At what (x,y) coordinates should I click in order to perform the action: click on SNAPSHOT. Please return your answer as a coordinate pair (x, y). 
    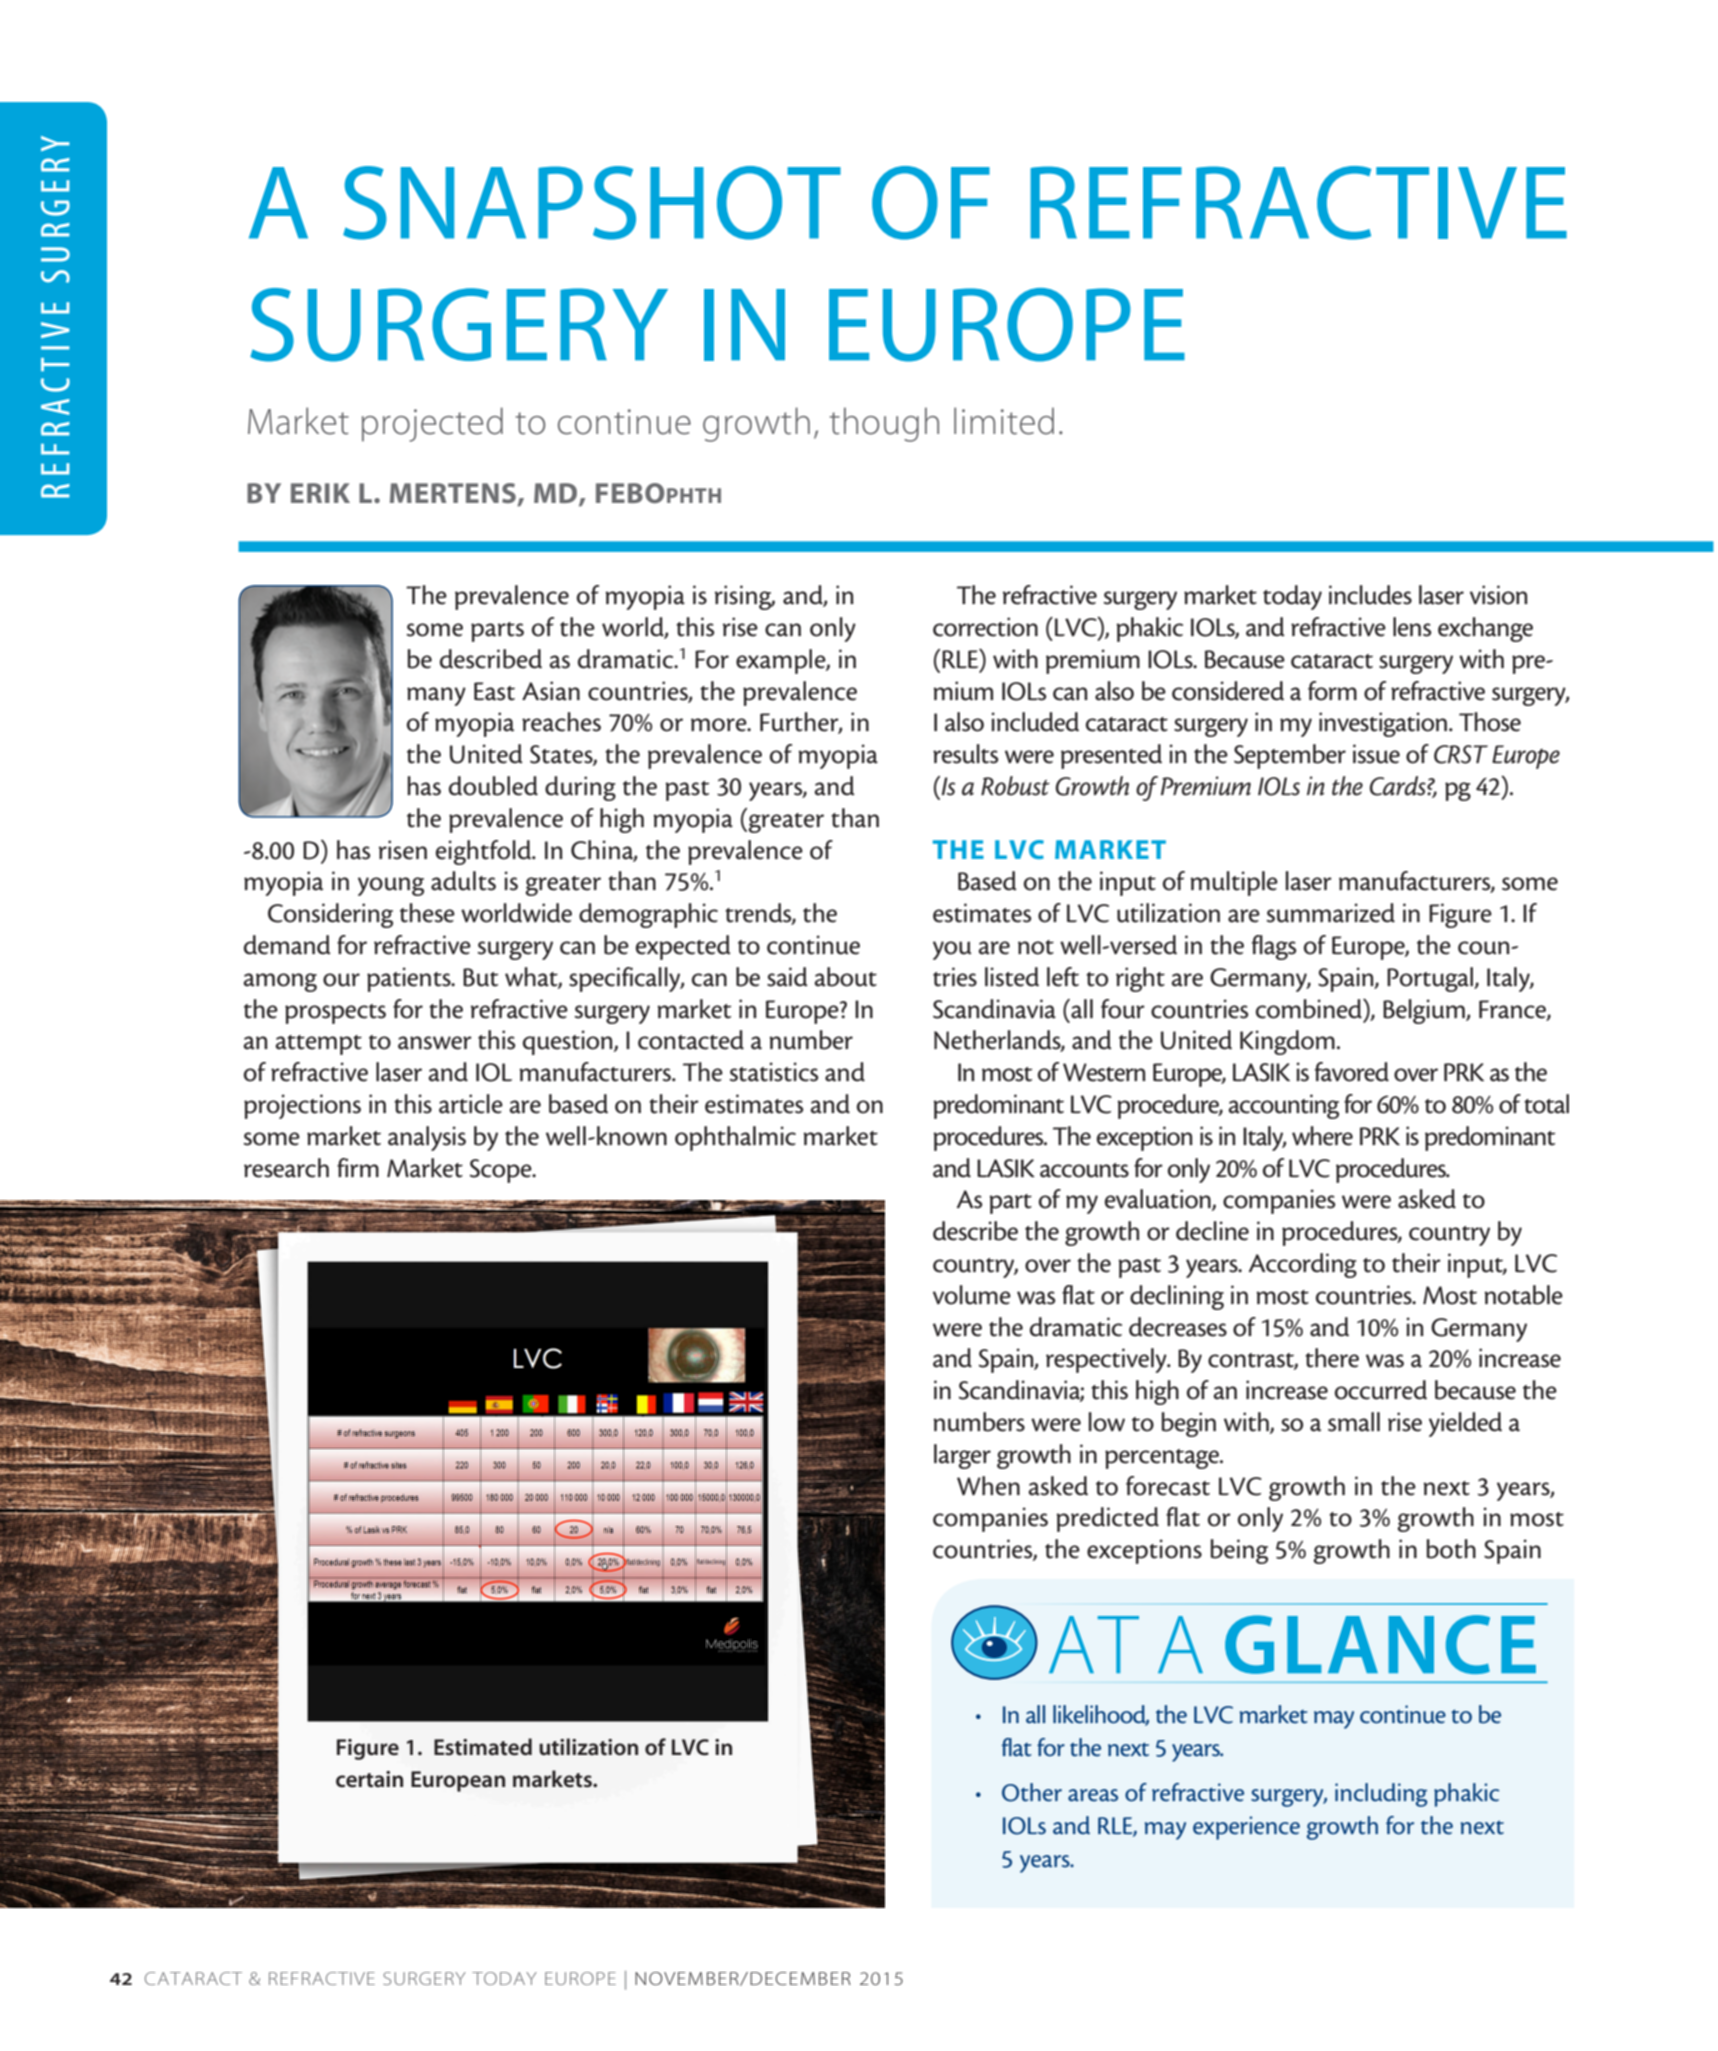
    Looking at the image, I should click on (592, 203).
